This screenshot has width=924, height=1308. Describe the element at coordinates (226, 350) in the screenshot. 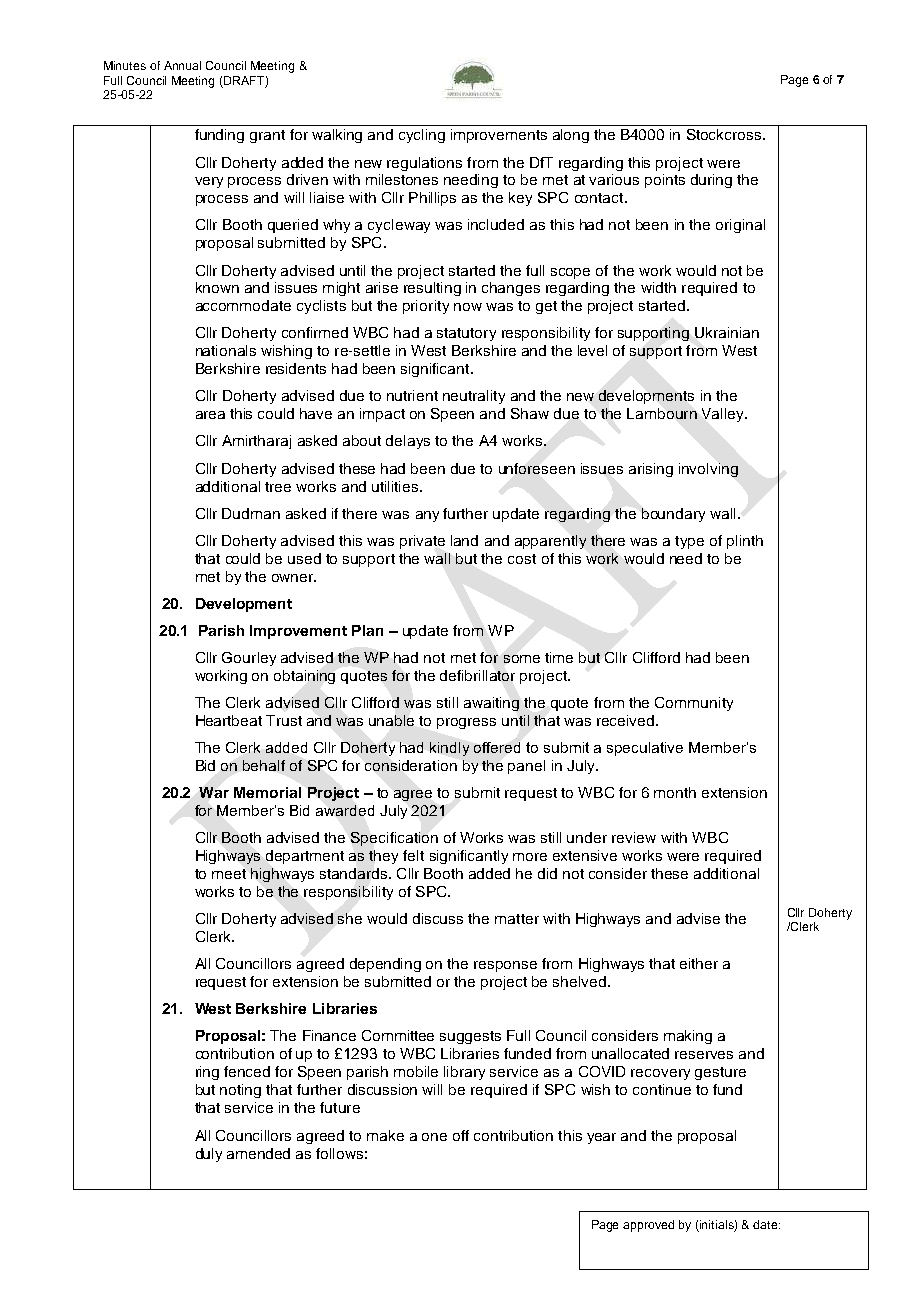

I see `nationals` at that location.
